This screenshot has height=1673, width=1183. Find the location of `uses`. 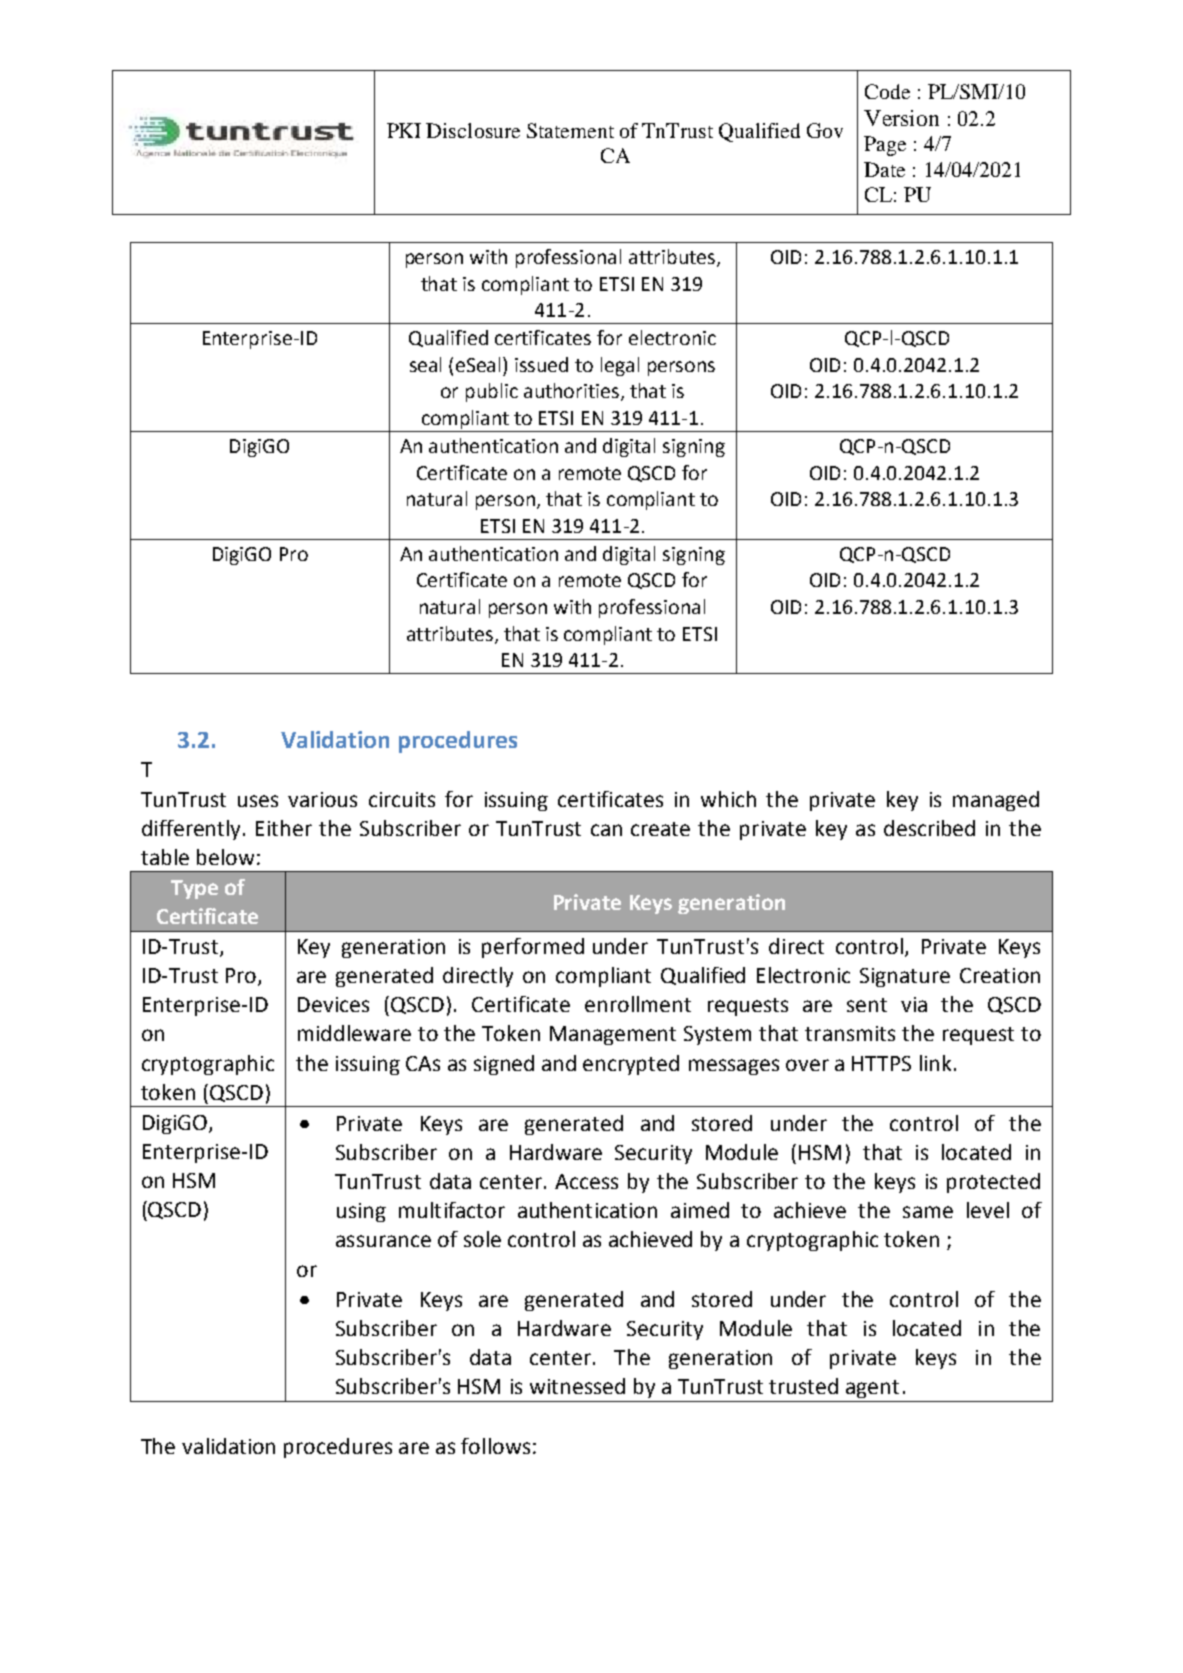

uses is located at coordinates (258, 801).
